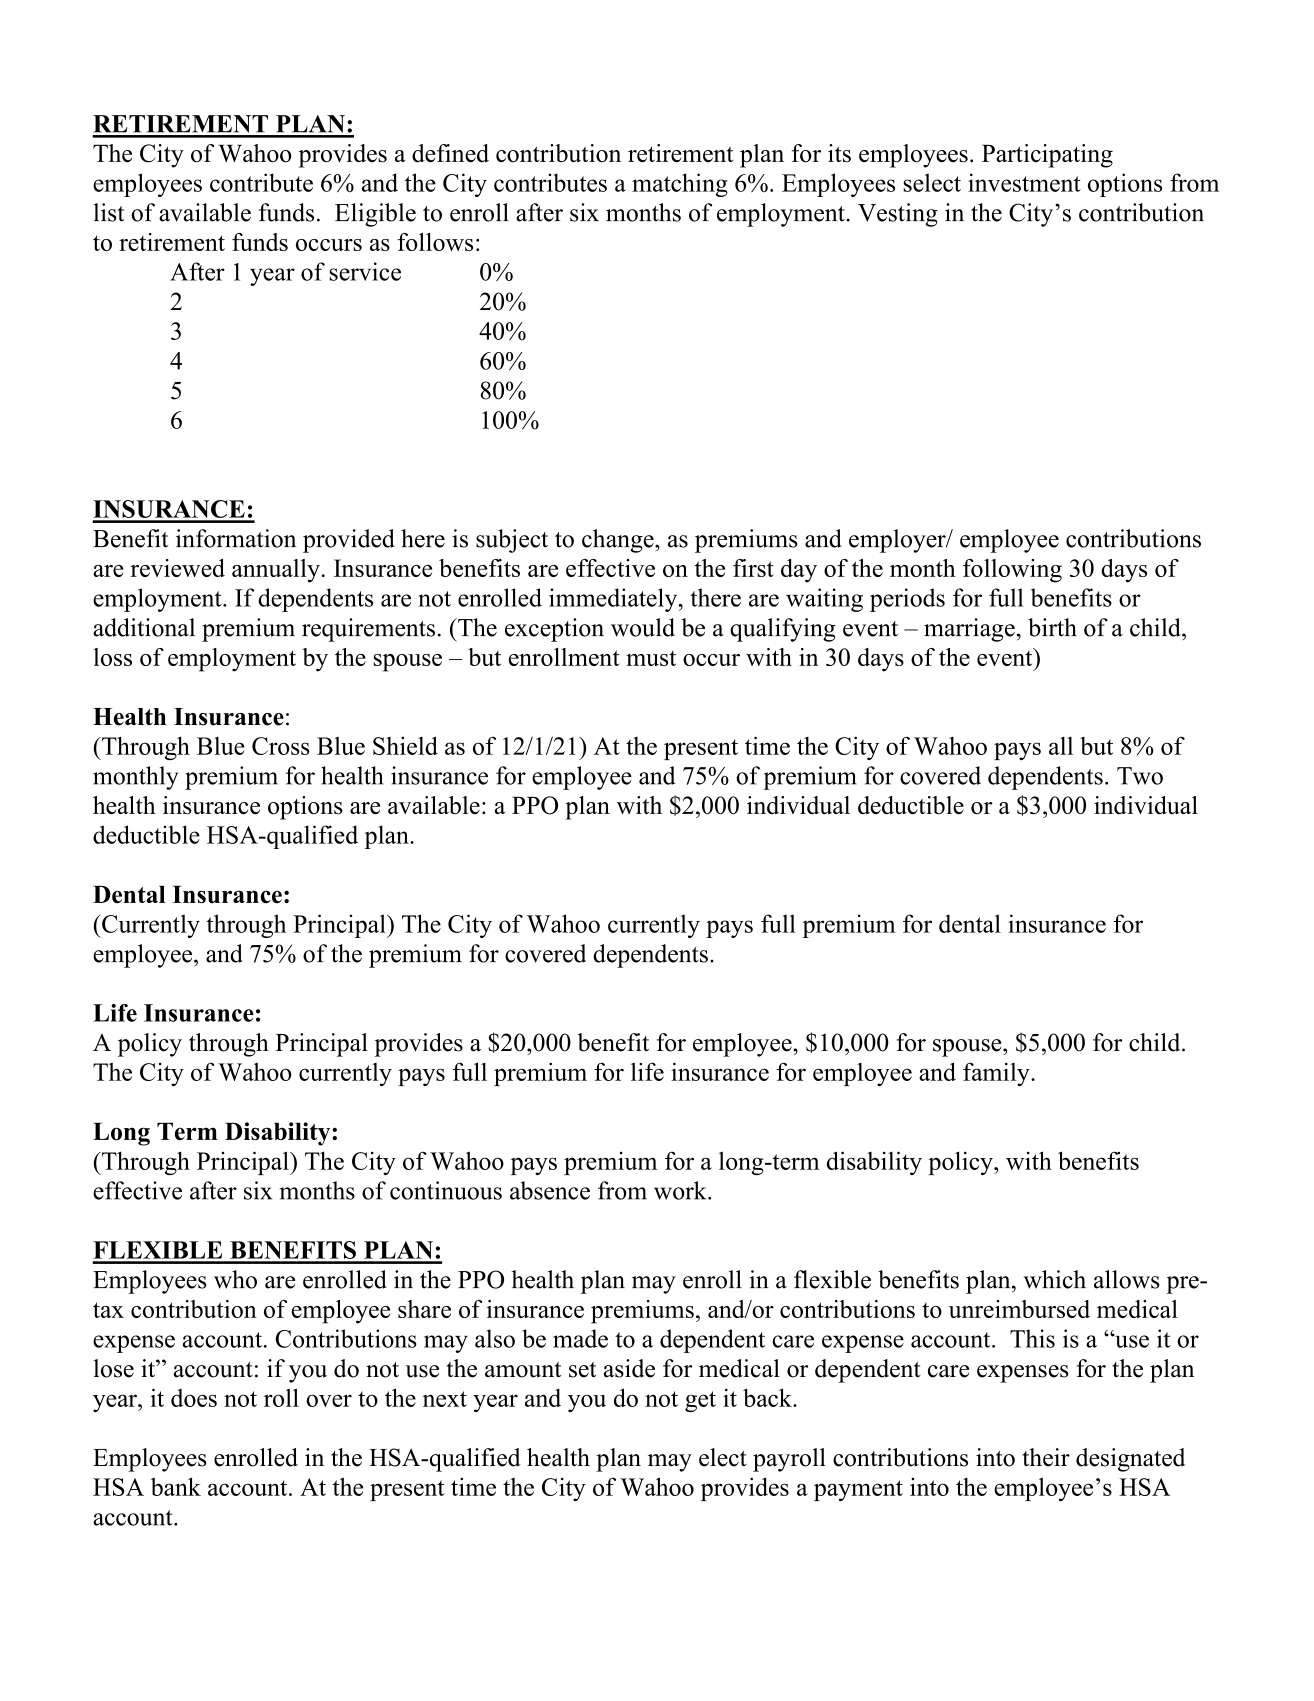 The width and height of the screenshot is (1314, 1701). I want to click on Shield, so click(405, 745).
